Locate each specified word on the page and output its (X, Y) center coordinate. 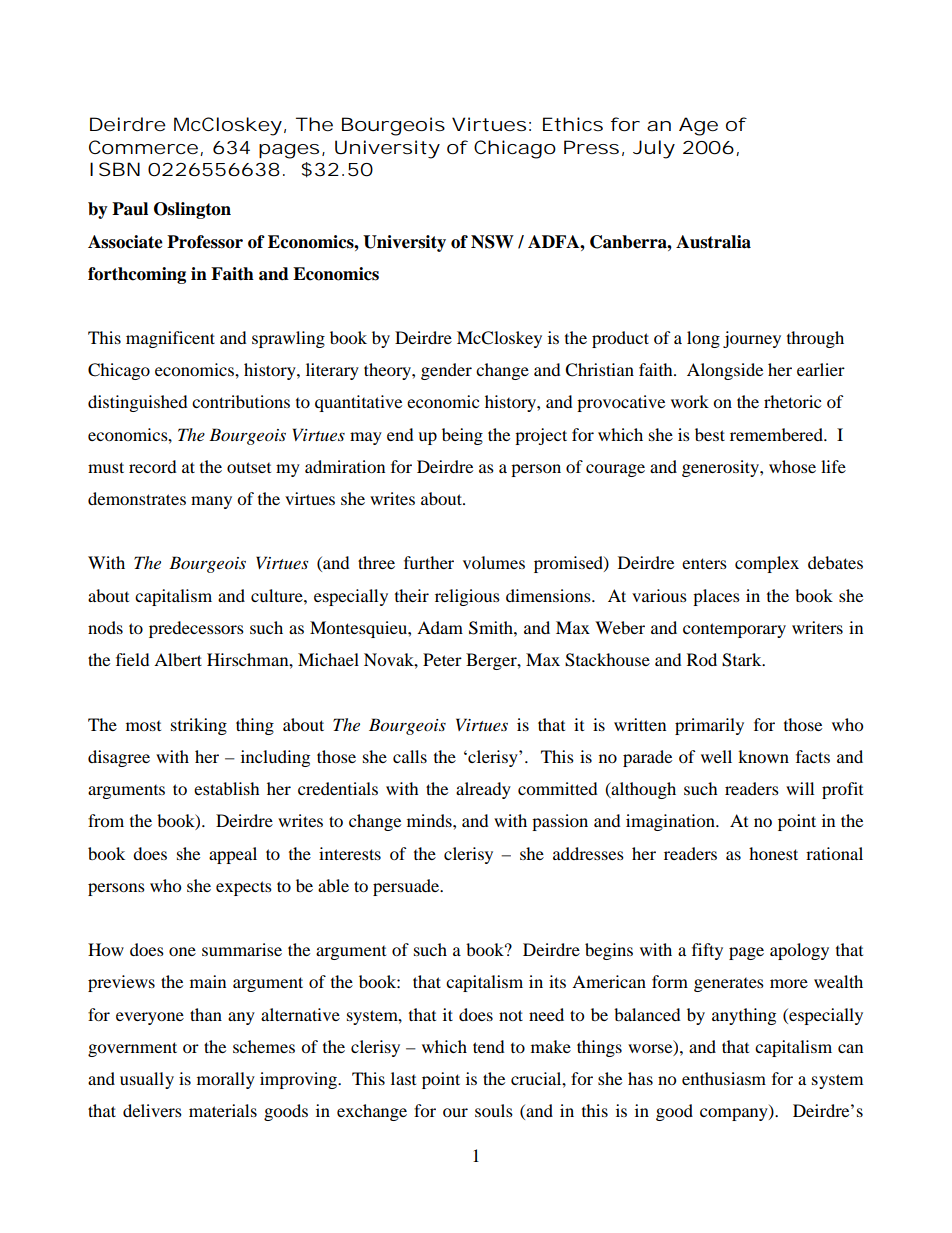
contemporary (734, 630)
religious (467, 597)
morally (226, 1080)
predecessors (196, 629)
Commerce (143, 147)
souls (494, 1110)
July (654, 149)
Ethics (573, 124)
